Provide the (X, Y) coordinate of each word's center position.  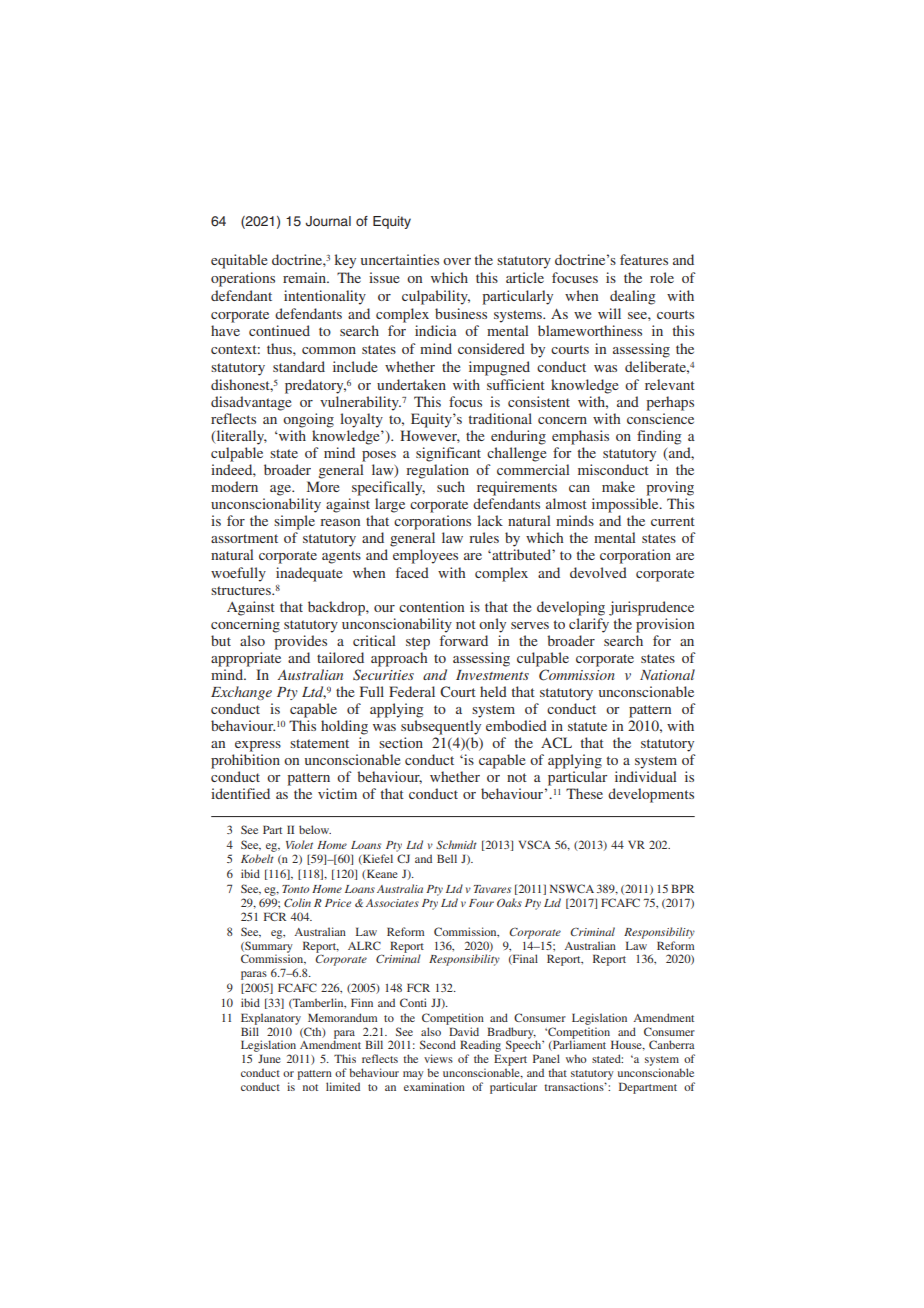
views (438, 1058)
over (457, 261)
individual (646, 776)
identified (240, 793)
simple (294, 522)
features (644, 259)
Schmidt (456, 844)
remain (306, 277)
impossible (626, 505)
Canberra (672, 1044)
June (269, 1058)
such (451, 486)
